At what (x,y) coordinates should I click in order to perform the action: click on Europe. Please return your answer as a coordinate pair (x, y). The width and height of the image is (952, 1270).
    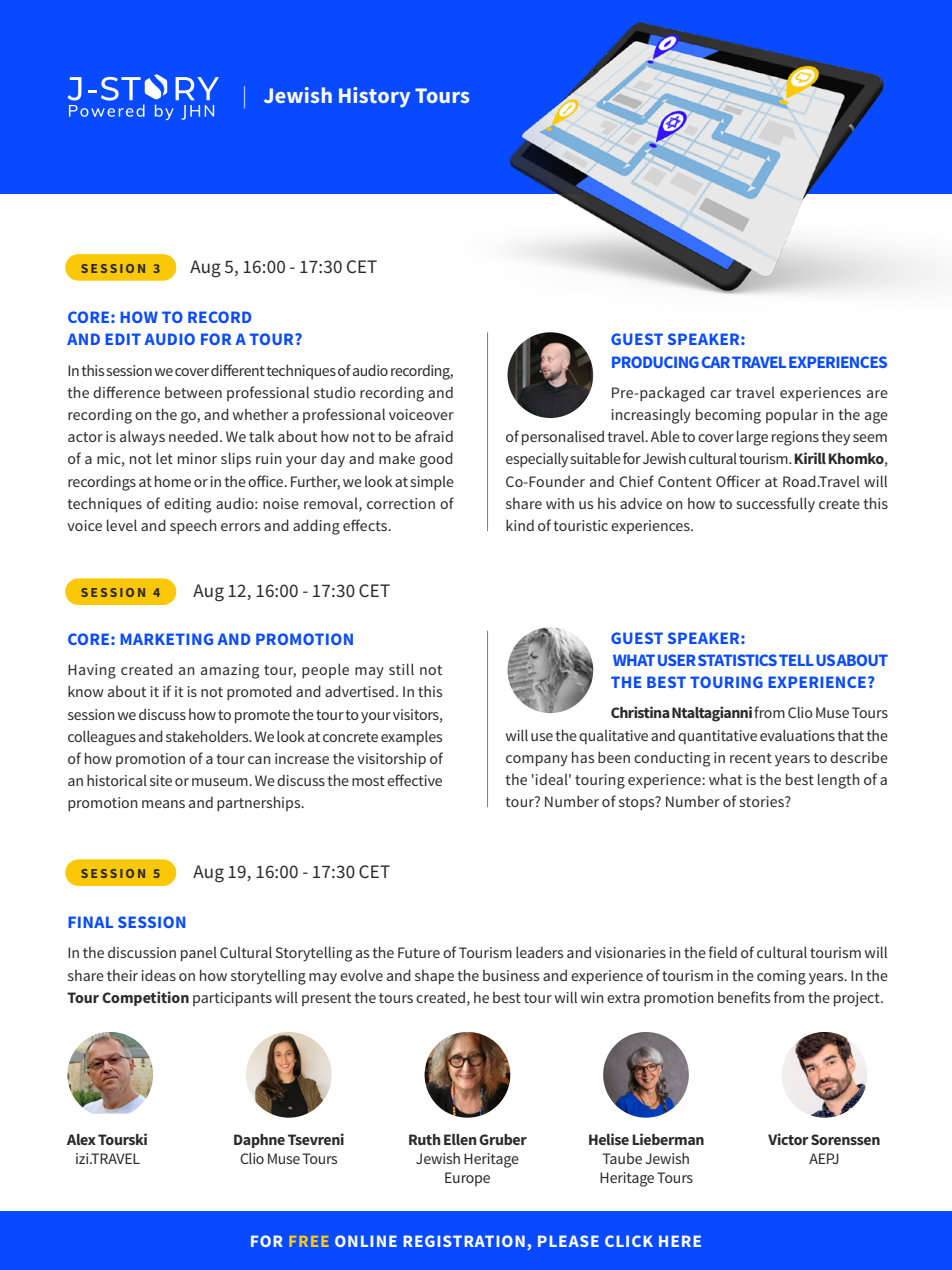
    Looking at the image, I should click on (467, 1179).
